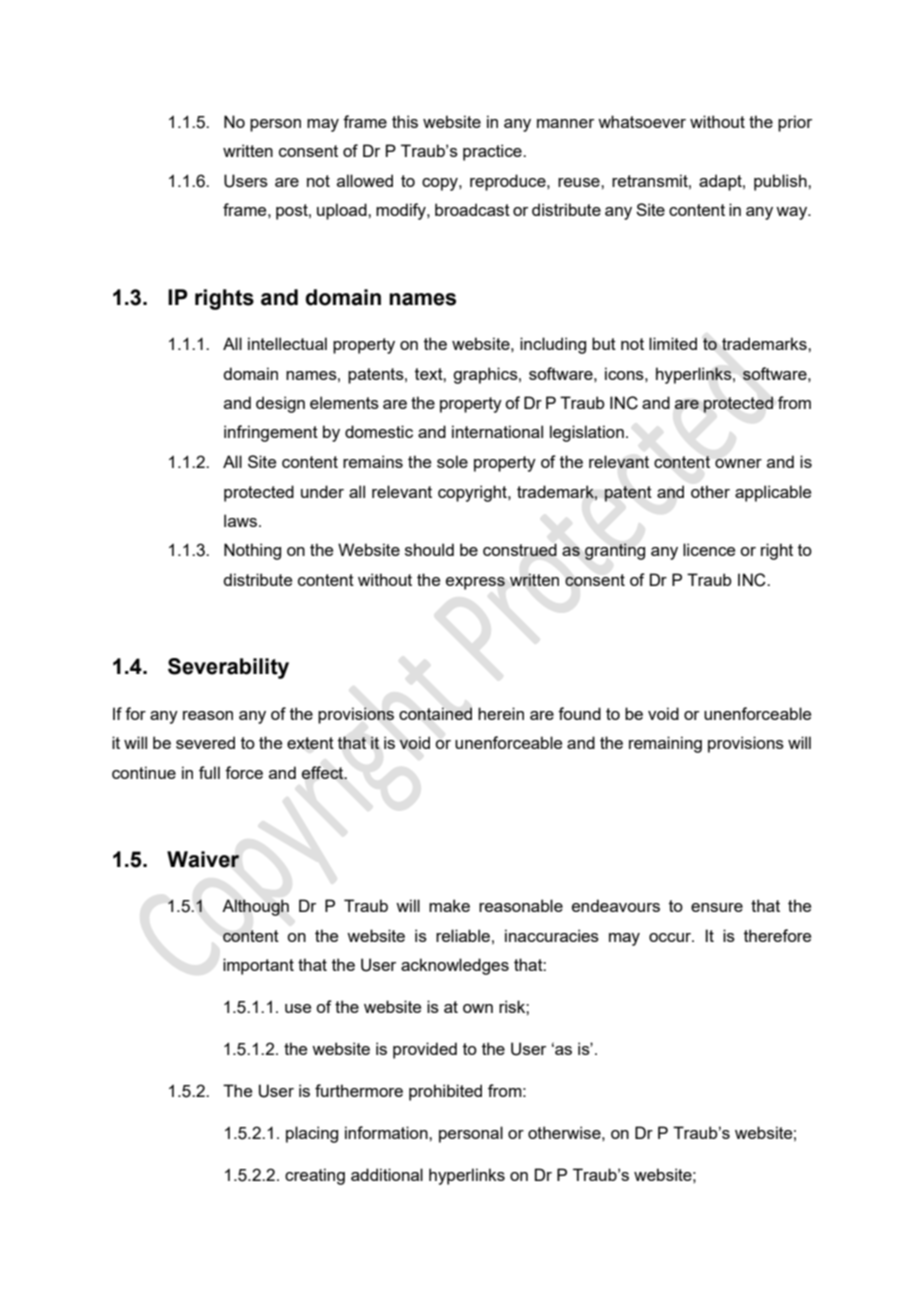  What do you see at coordinates (293, 212) in the screenshot?
I see `post` at bounding box center [293, 212].
